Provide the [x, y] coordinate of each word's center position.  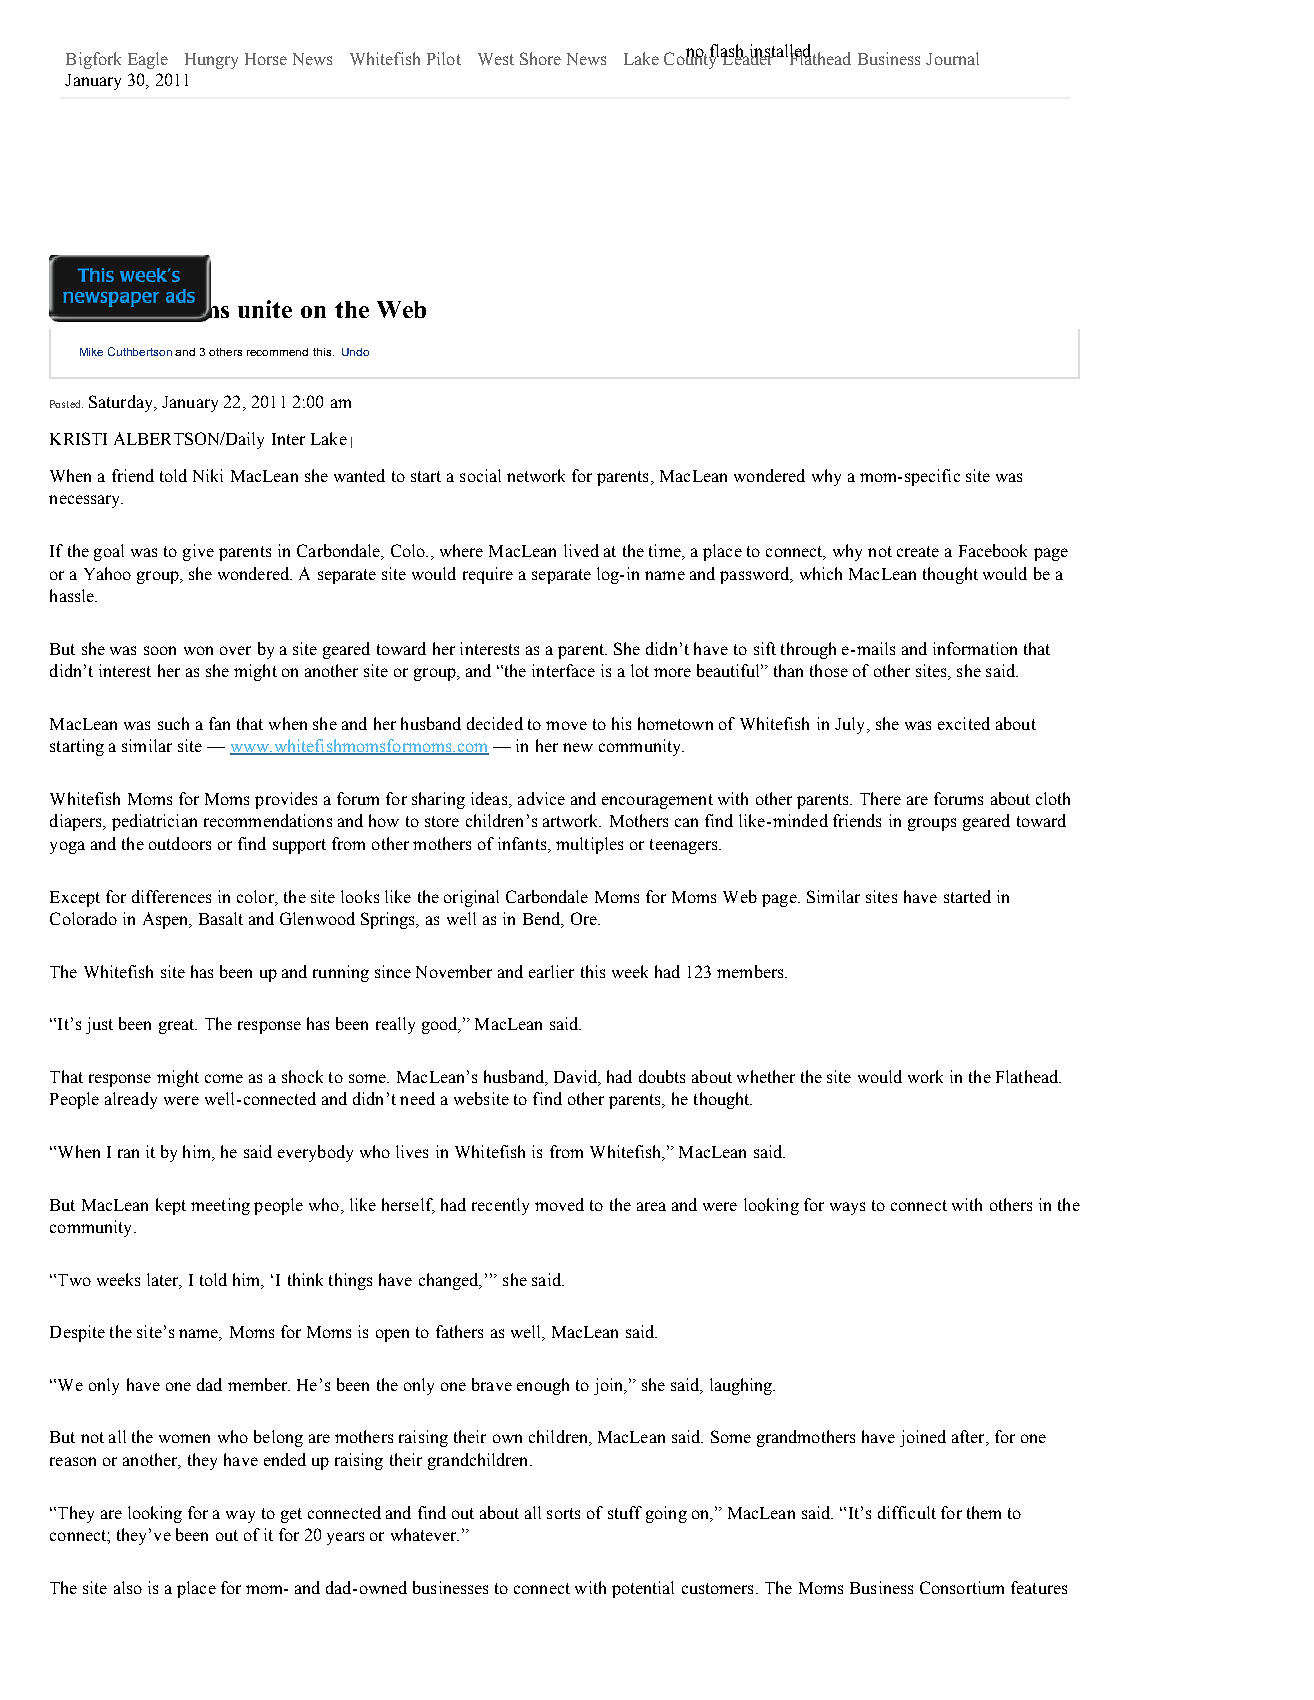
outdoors [180, 843]
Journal [952, 58]
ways [847, 1208]
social [480, 475]
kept [171, 1206]
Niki [208, 475]
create [918, 551]
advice [541, 798]
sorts [563, 1513]
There [880, 798]
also [128, 1587]
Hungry [211, 61]
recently [500, 1206]
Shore [540, 58]
